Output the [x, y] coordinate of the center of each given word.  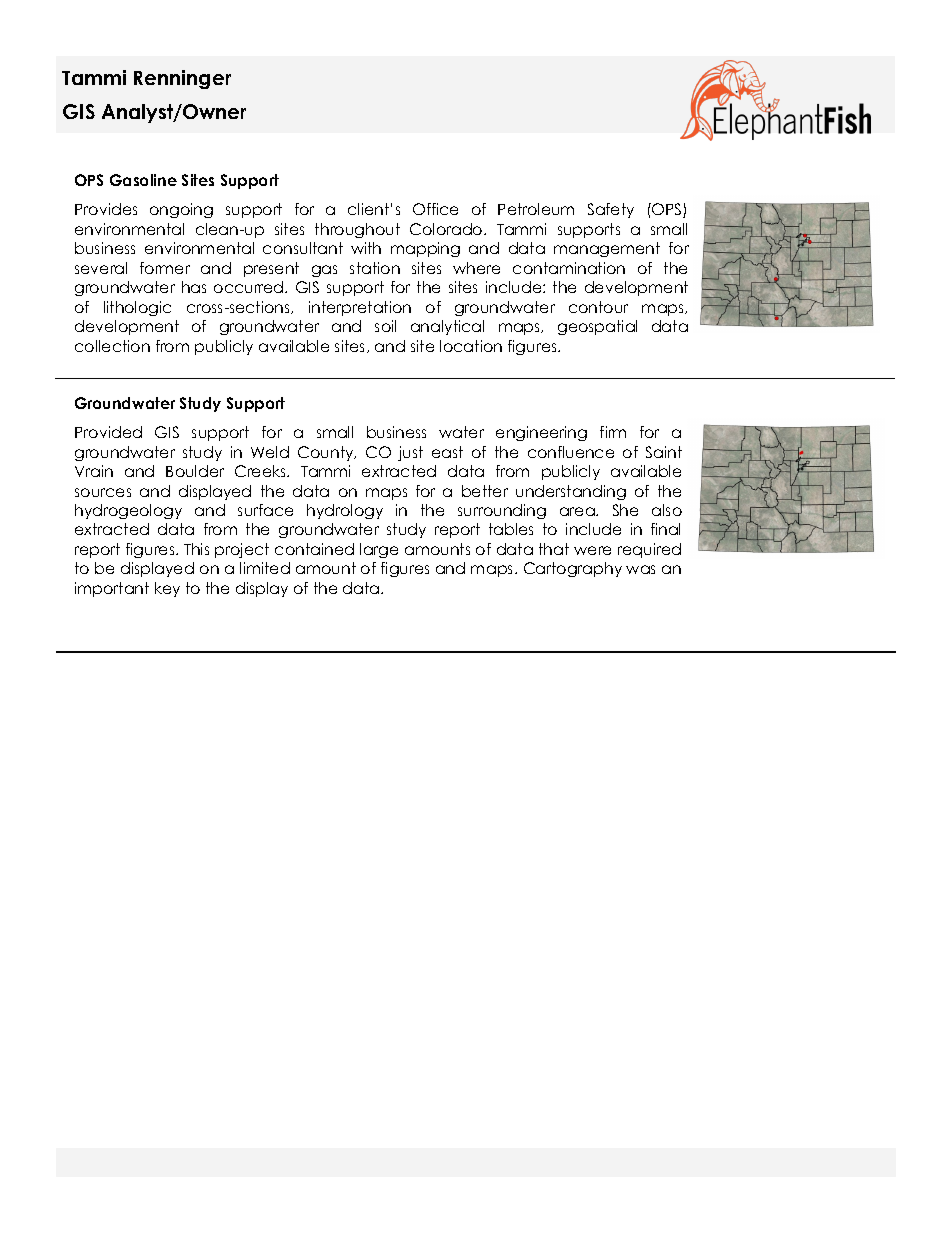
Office [435, 209]
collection [112, 346]
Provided [108, 432]
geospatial [597, 327]
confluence [571, 452]
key [167, 589]
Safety [611, 210]
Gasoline [143, 180]
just [410, 453]
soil [385, 326]
